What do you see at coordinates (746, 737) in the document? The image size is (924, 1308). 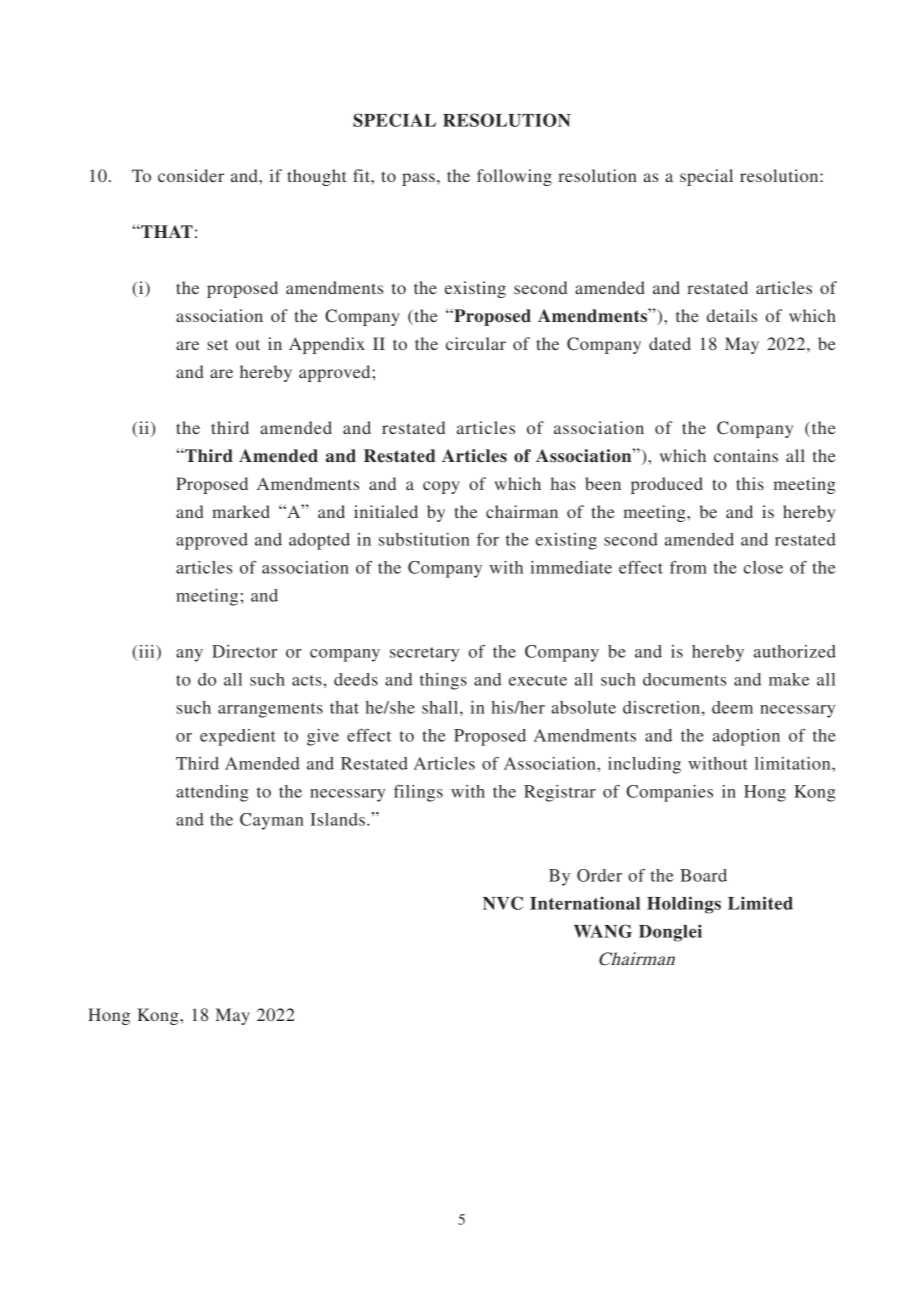 I see `adoption` at bounding box center [746, 737].
